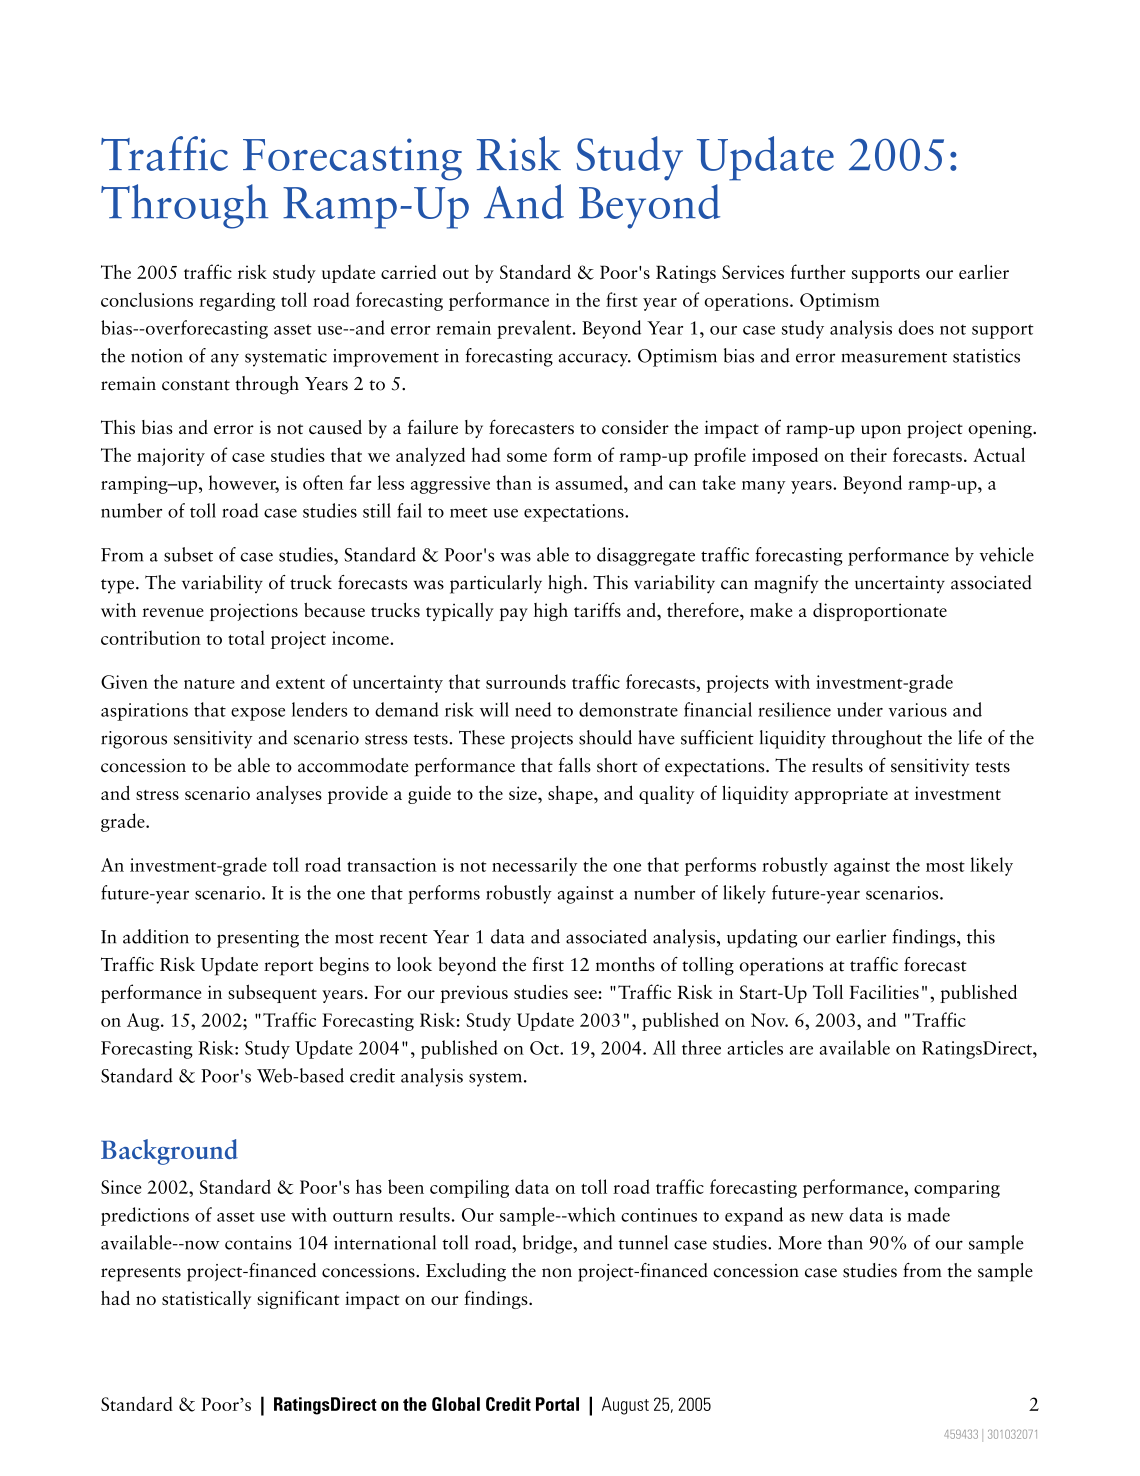 This page has height=1476, width=1140. What do you see at coordinates (557, 1404) in the page?
I see `Portal` at bounding box center [557, 1404].
